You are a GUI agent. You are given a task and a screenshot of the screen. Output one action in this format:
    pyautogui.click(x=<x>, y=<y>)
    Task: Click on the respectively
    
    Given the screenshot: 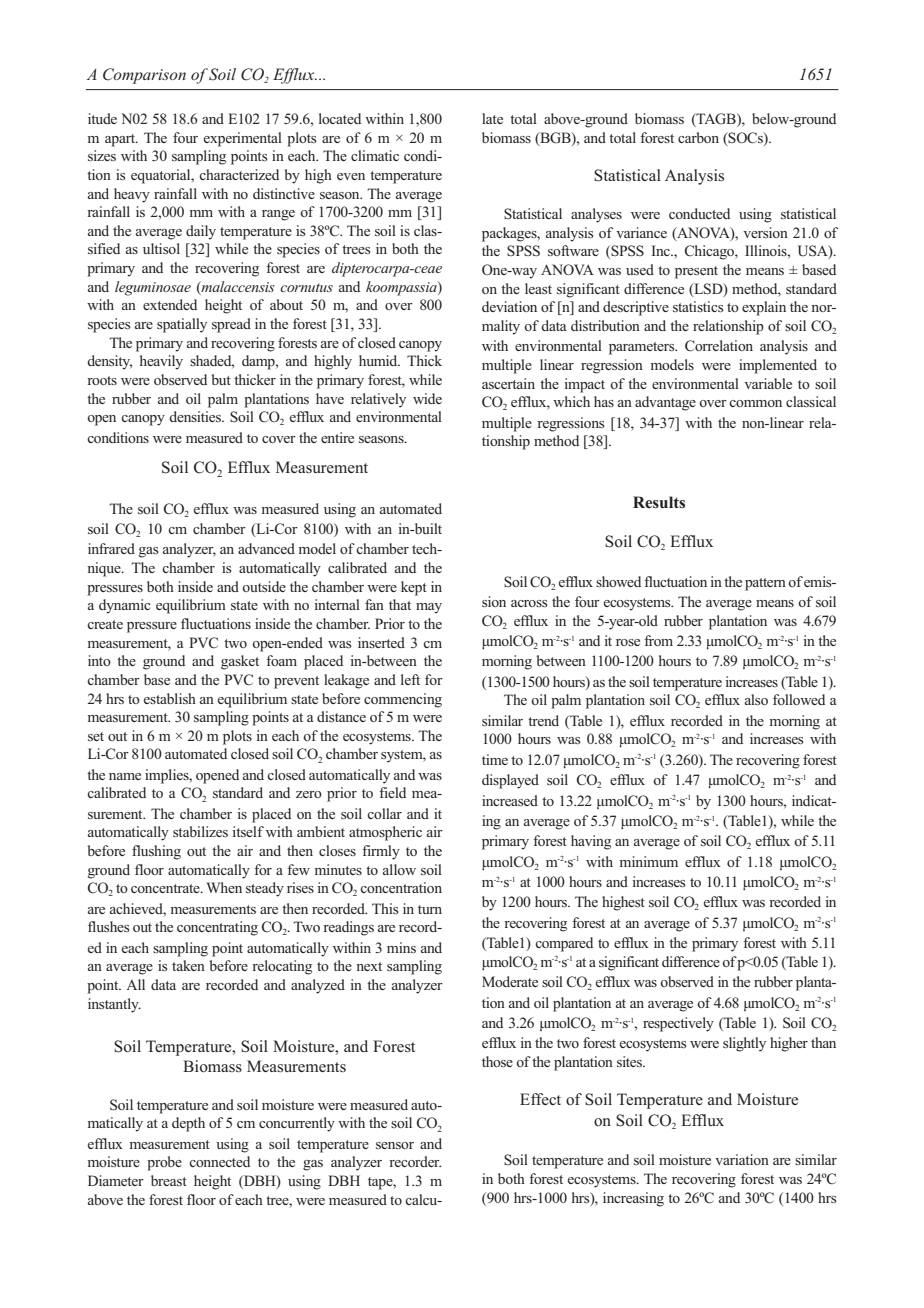 What is the action you would take?
    pyautogui.click(x=678, y=1024)
